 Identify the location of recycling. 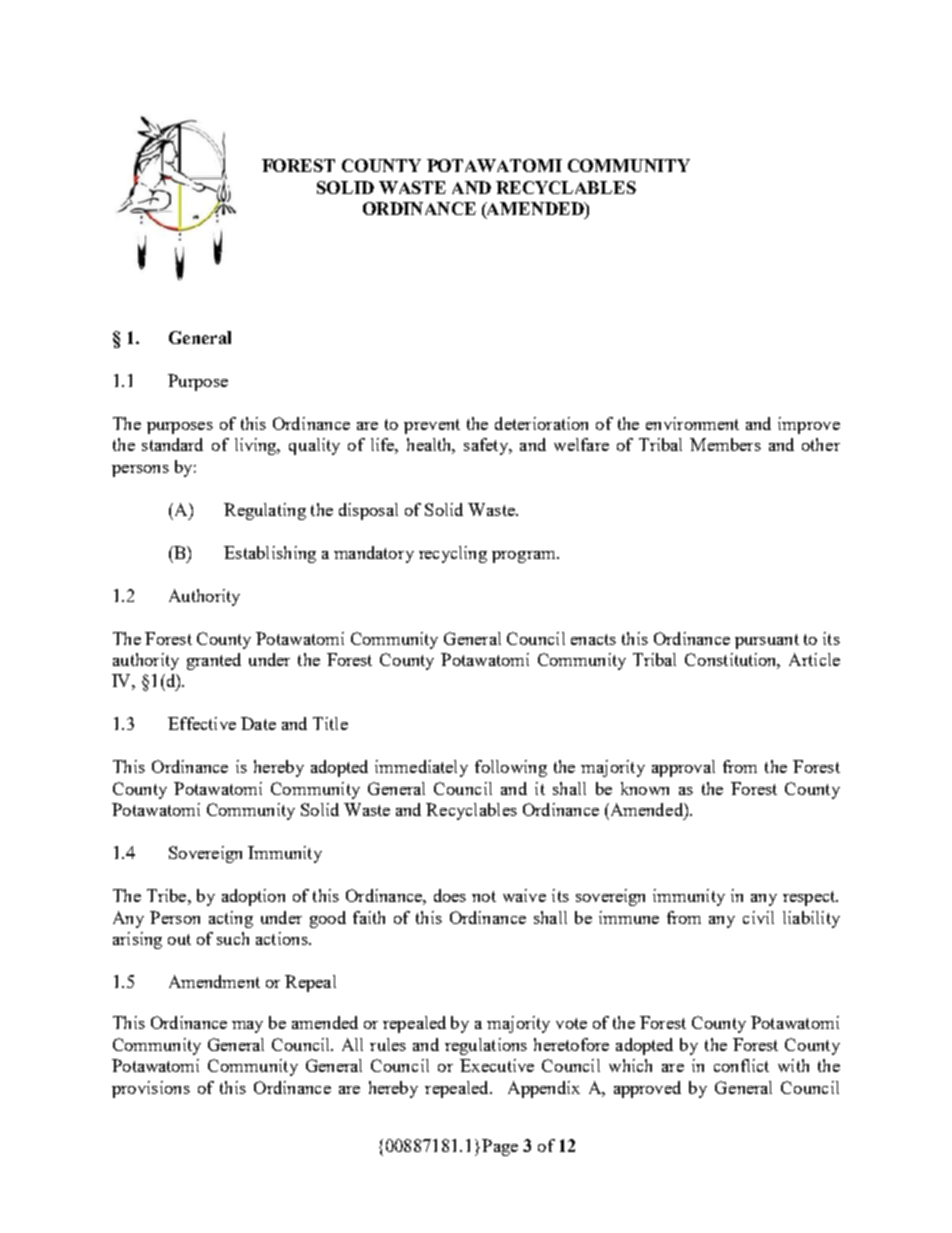
(453, 554).
